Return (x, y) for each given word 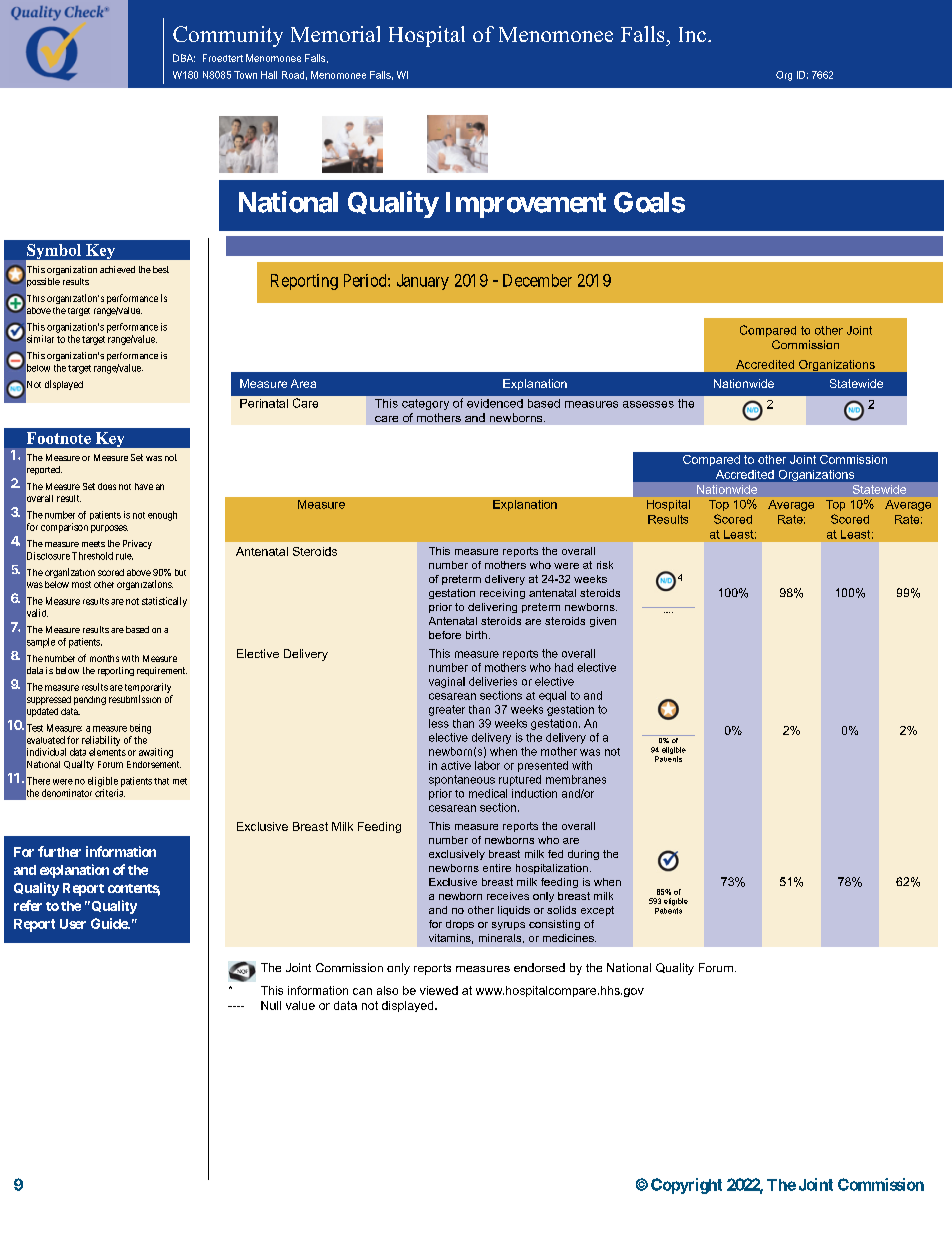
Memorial (335, 34)
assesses (648, 404)
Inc (692, 34)
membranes (576, 779)
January (423, 282)
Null (271, 1005)
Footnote (59, 438)
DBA (184, 58)
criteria (110, 793)
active (456, 765)
